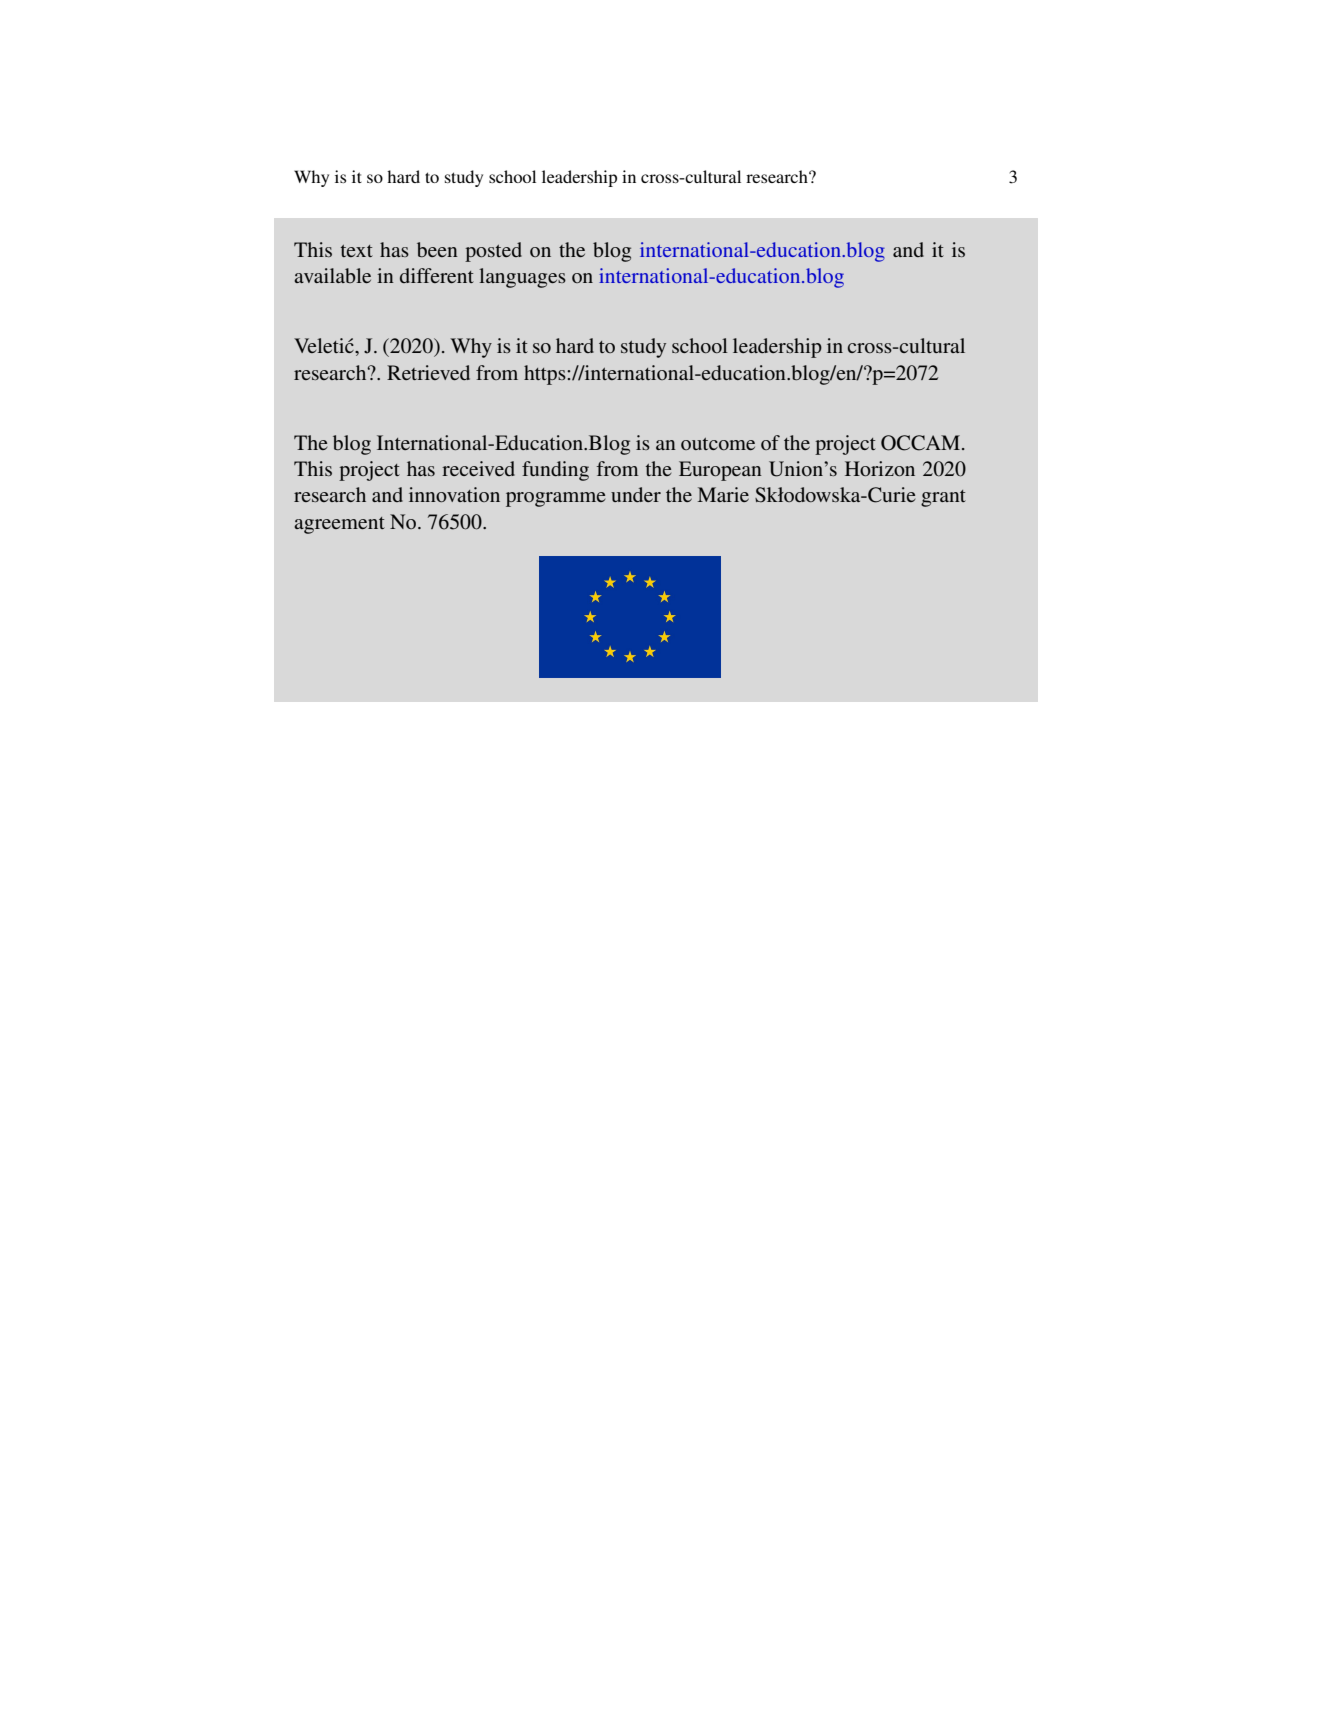 This screenshot has width=1336, height=1728. Describe the element at coordinates (636, 494) in the screenshot. I see `under` at that location.
